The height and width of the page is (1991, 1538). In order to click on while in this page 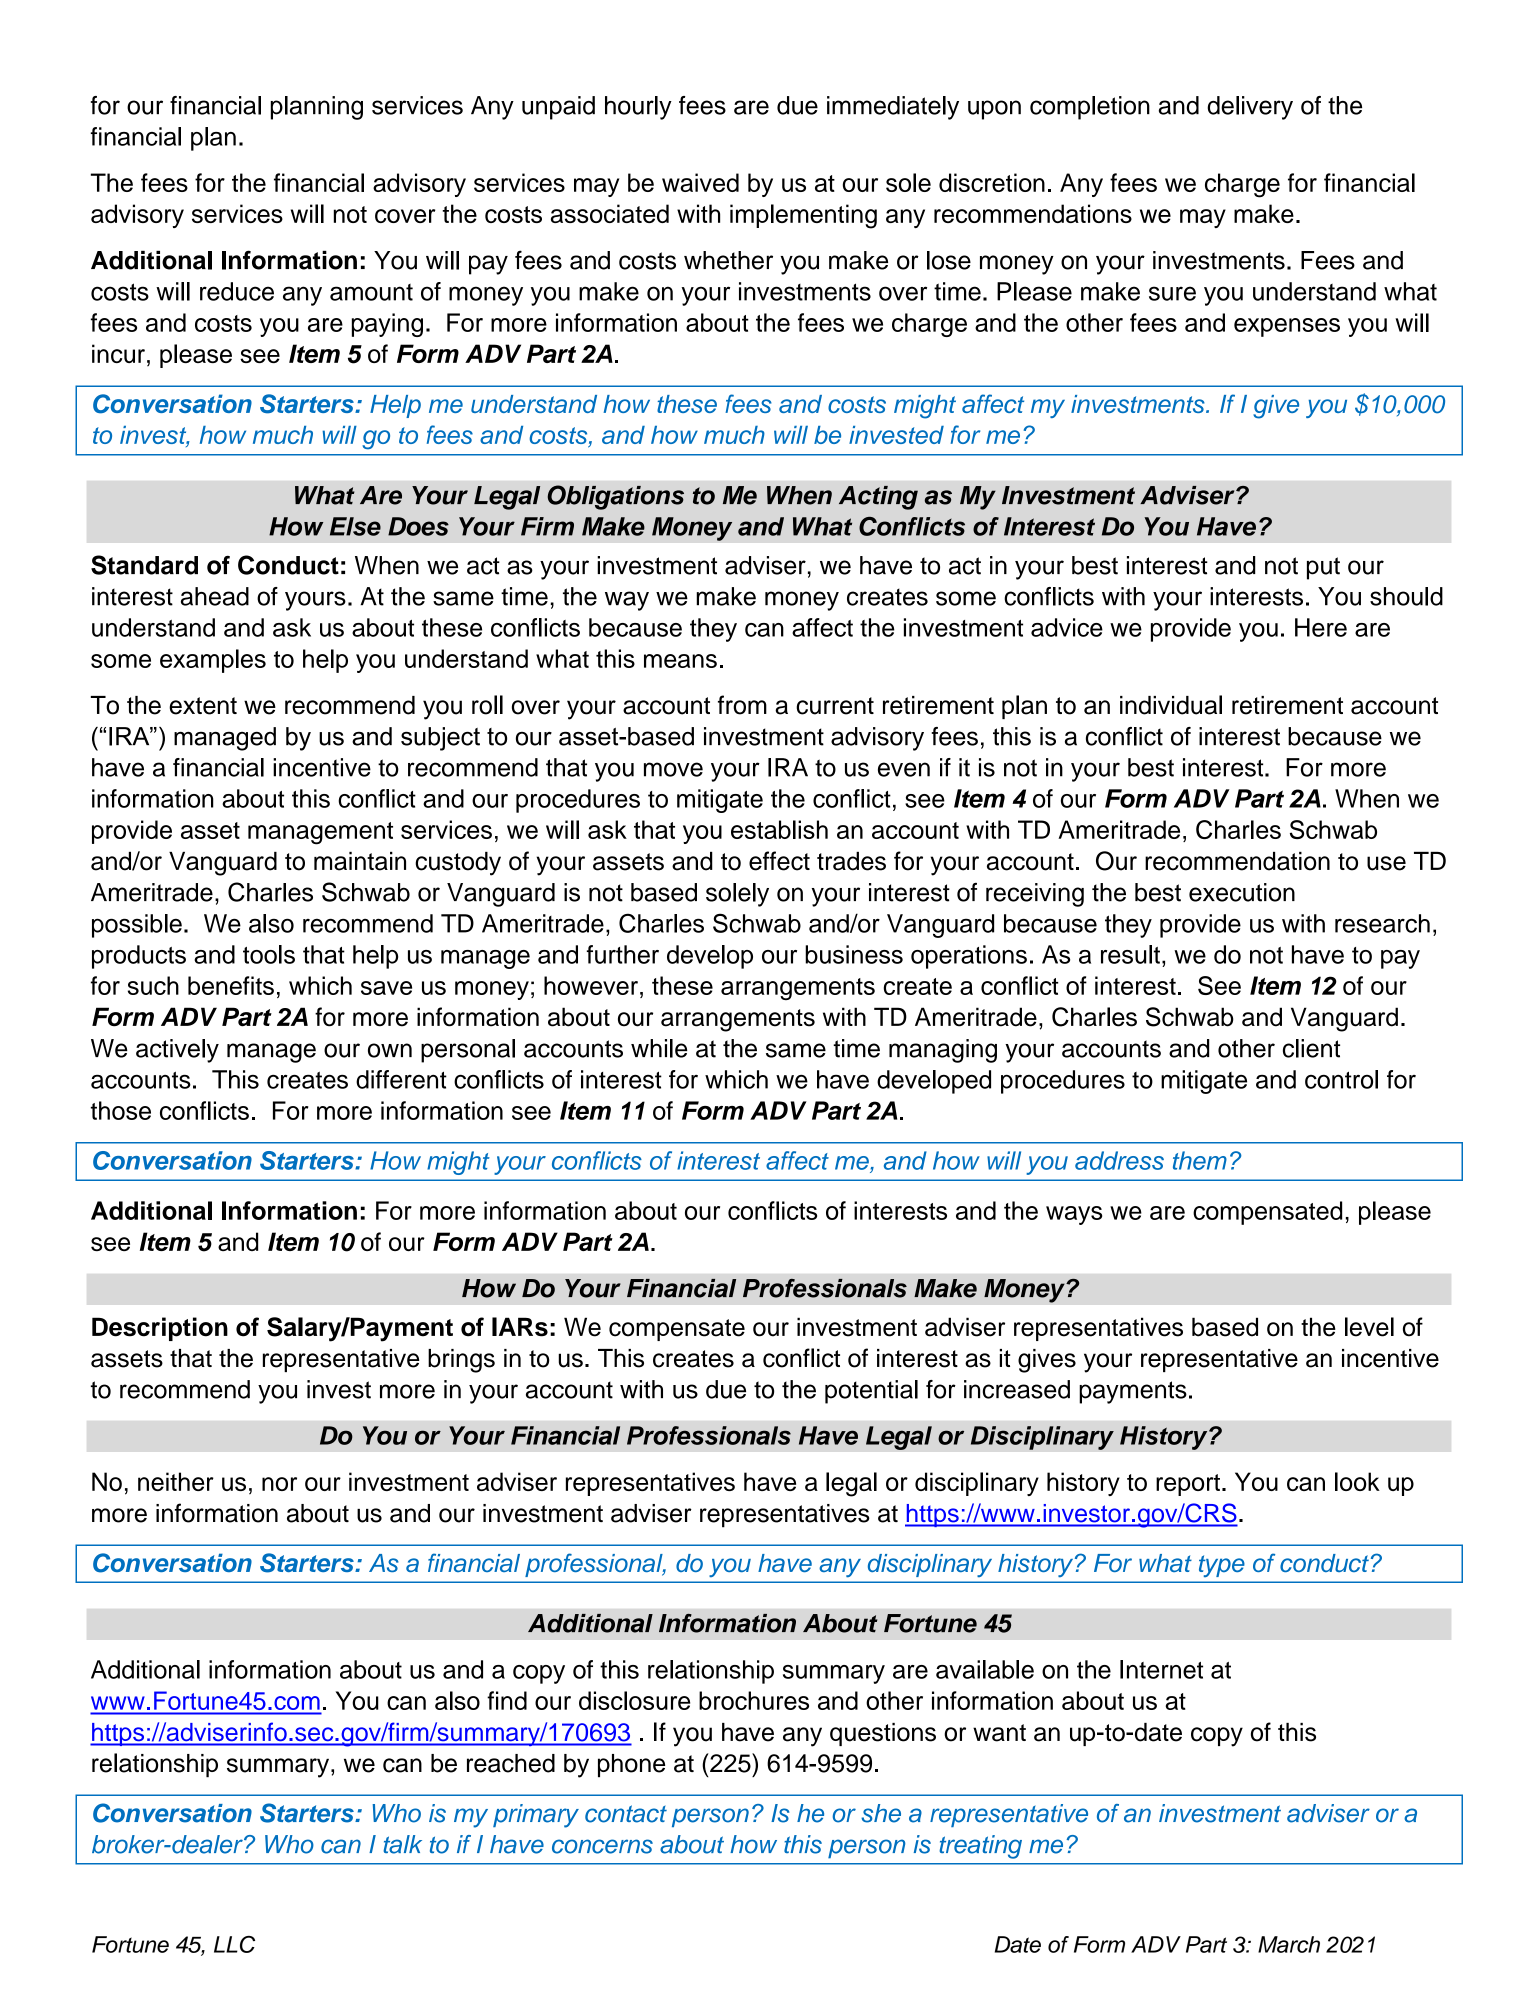, I will do `click(659, 1048)`.
